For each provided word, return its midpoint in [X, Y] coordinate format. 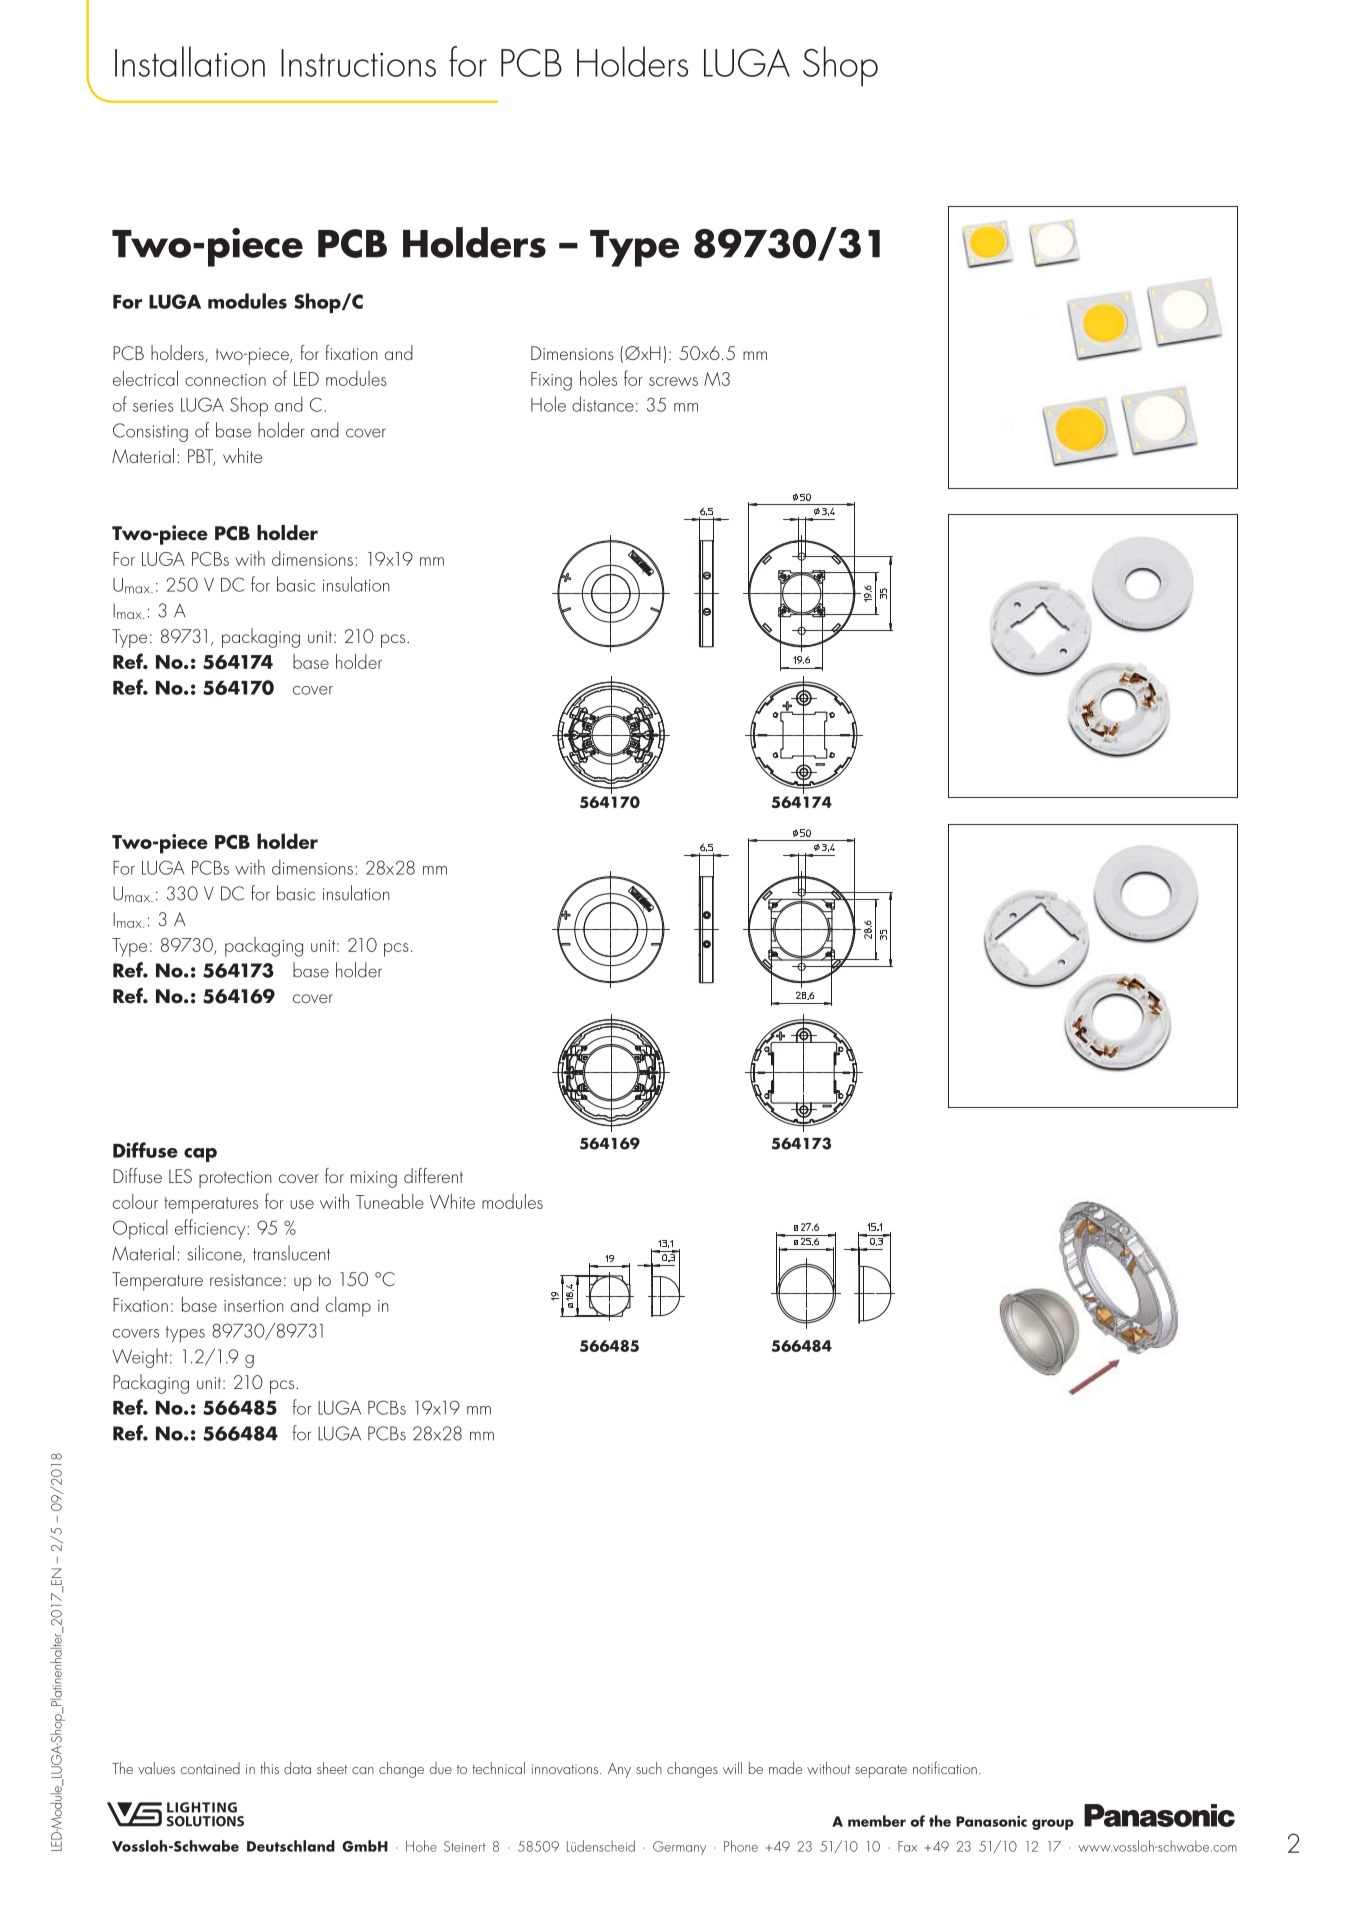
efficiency [211, 1229]
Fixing [551, 381]
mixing [374, 1179]
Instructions [358, 63]
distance [603, 404]
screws [673, 381]
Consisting [150, 432]
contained [210, 1768]
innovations [565, 1769]
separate [881, 1771]
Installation [190, 61]
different [433, 1175]
